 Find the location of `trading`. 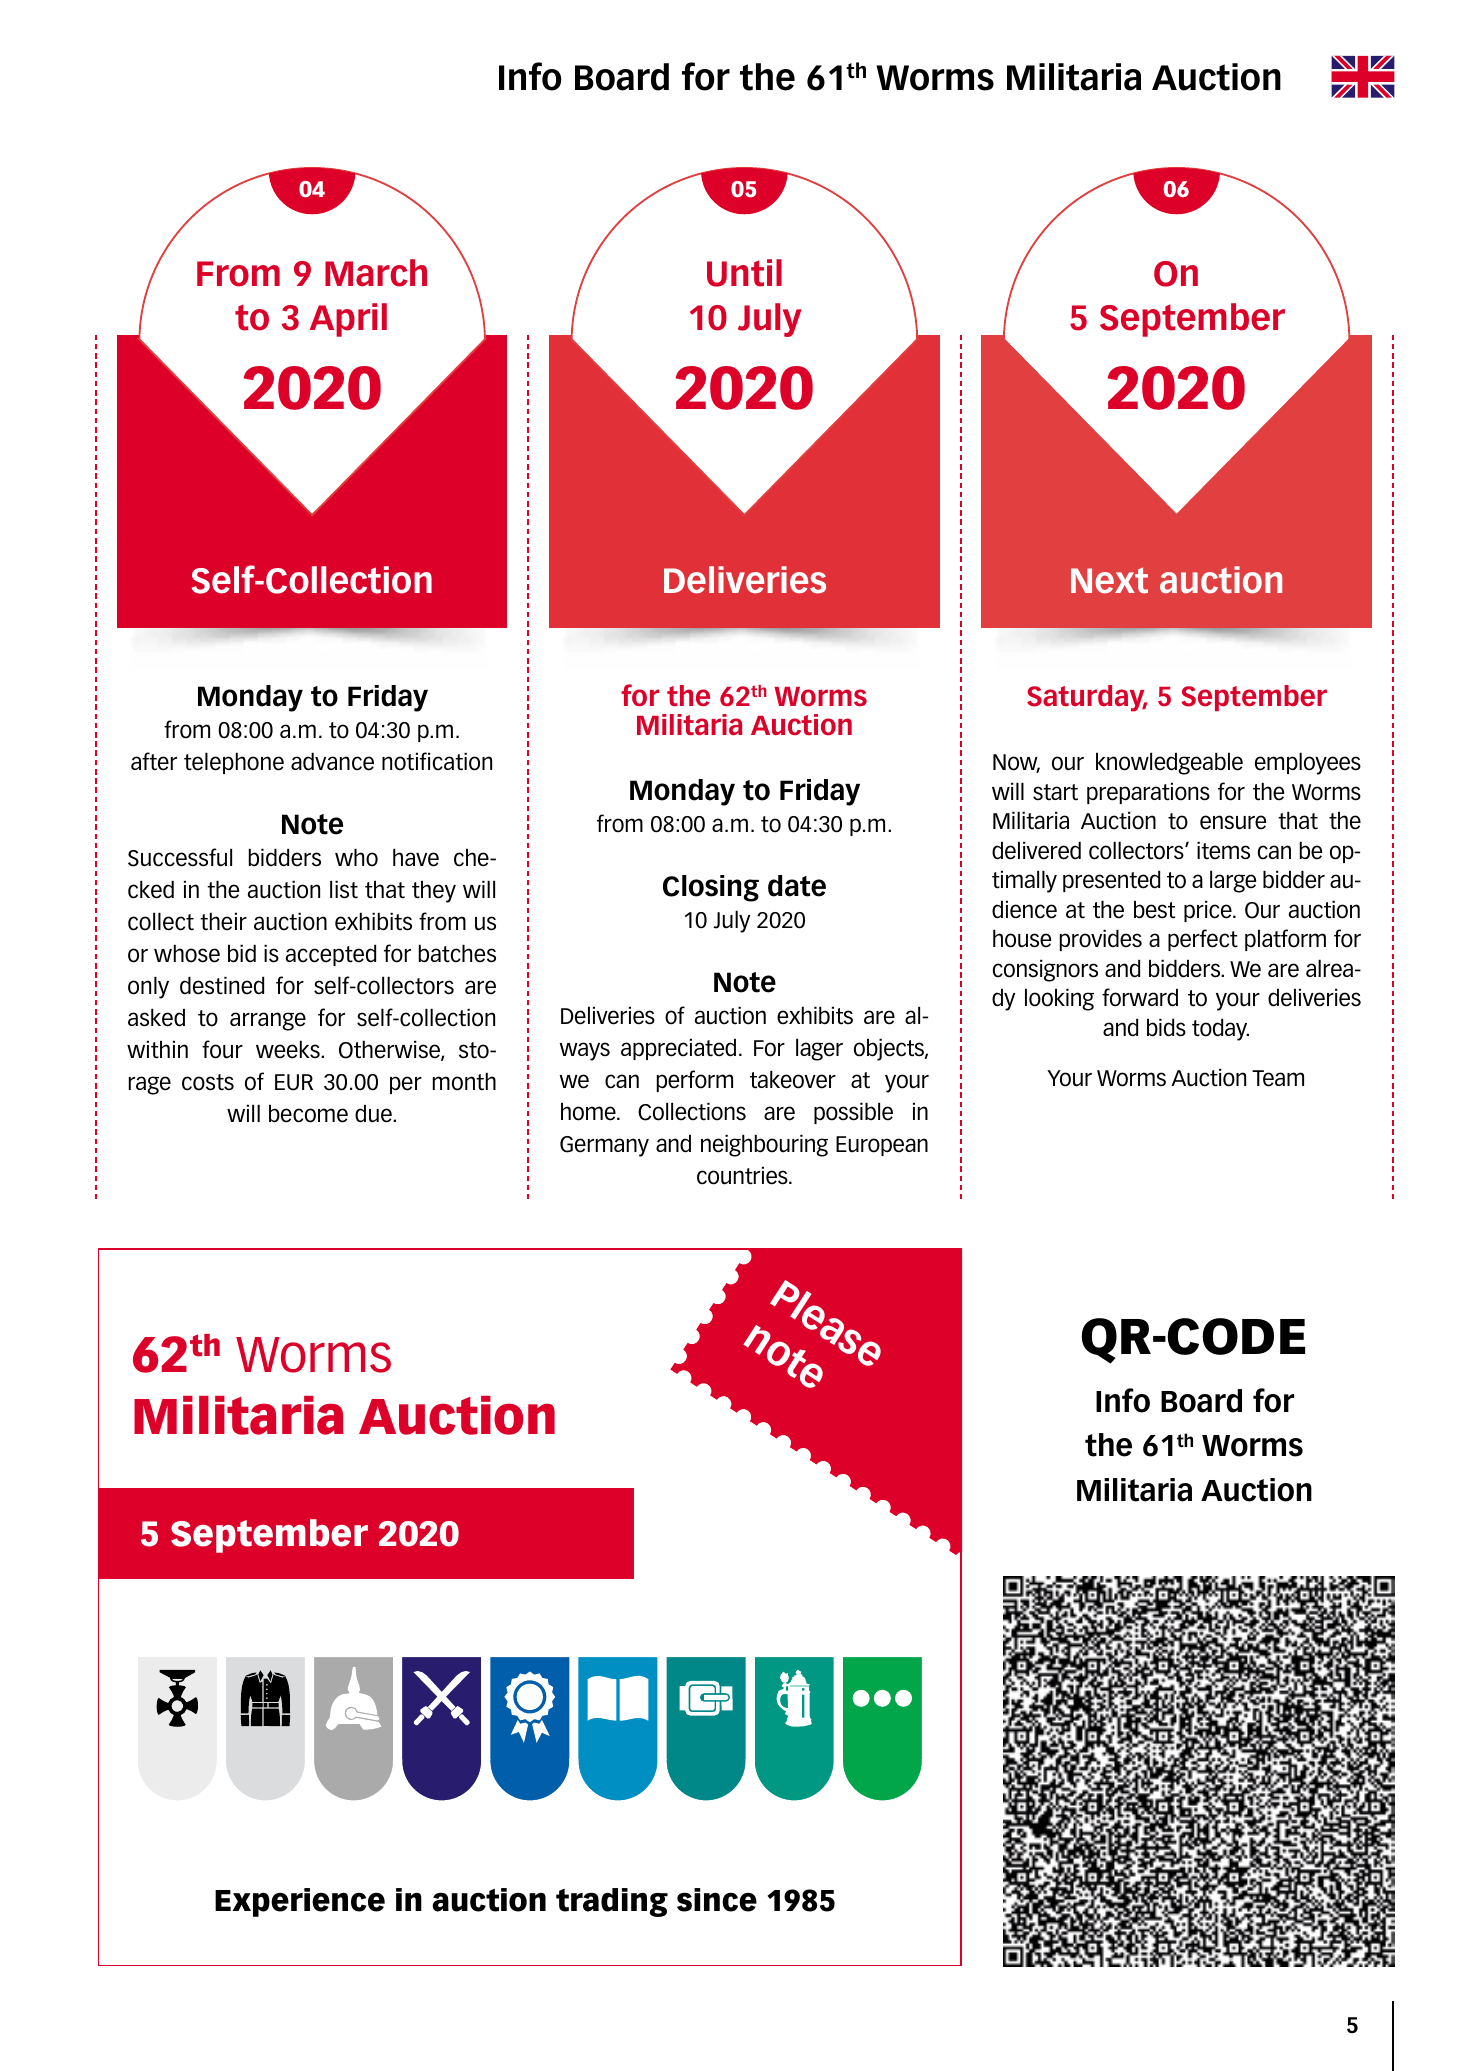

trading is located at coordinates (612, 1902).
